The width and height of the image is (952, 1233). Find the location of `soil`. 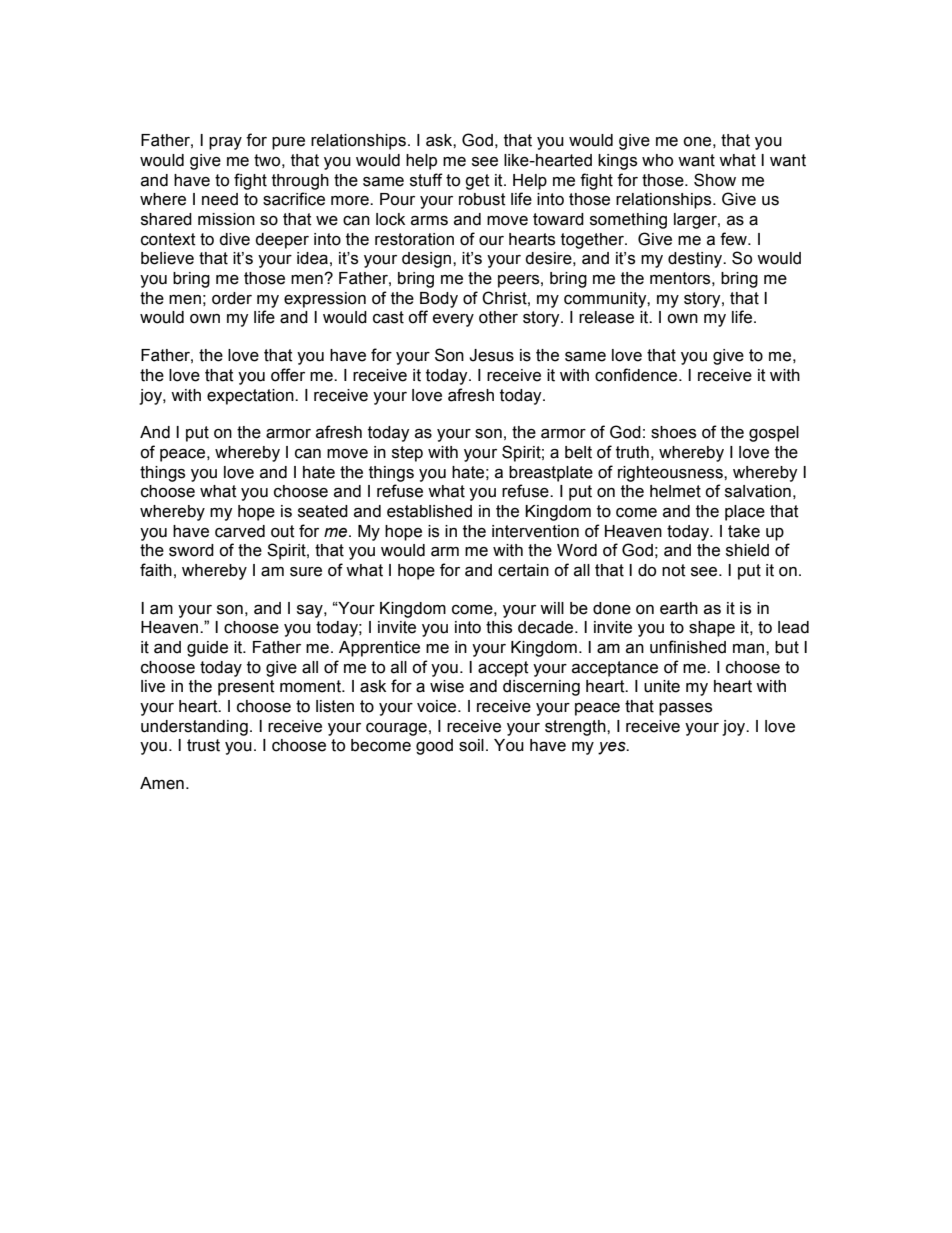

soil is located at coordinates (471, 745).
